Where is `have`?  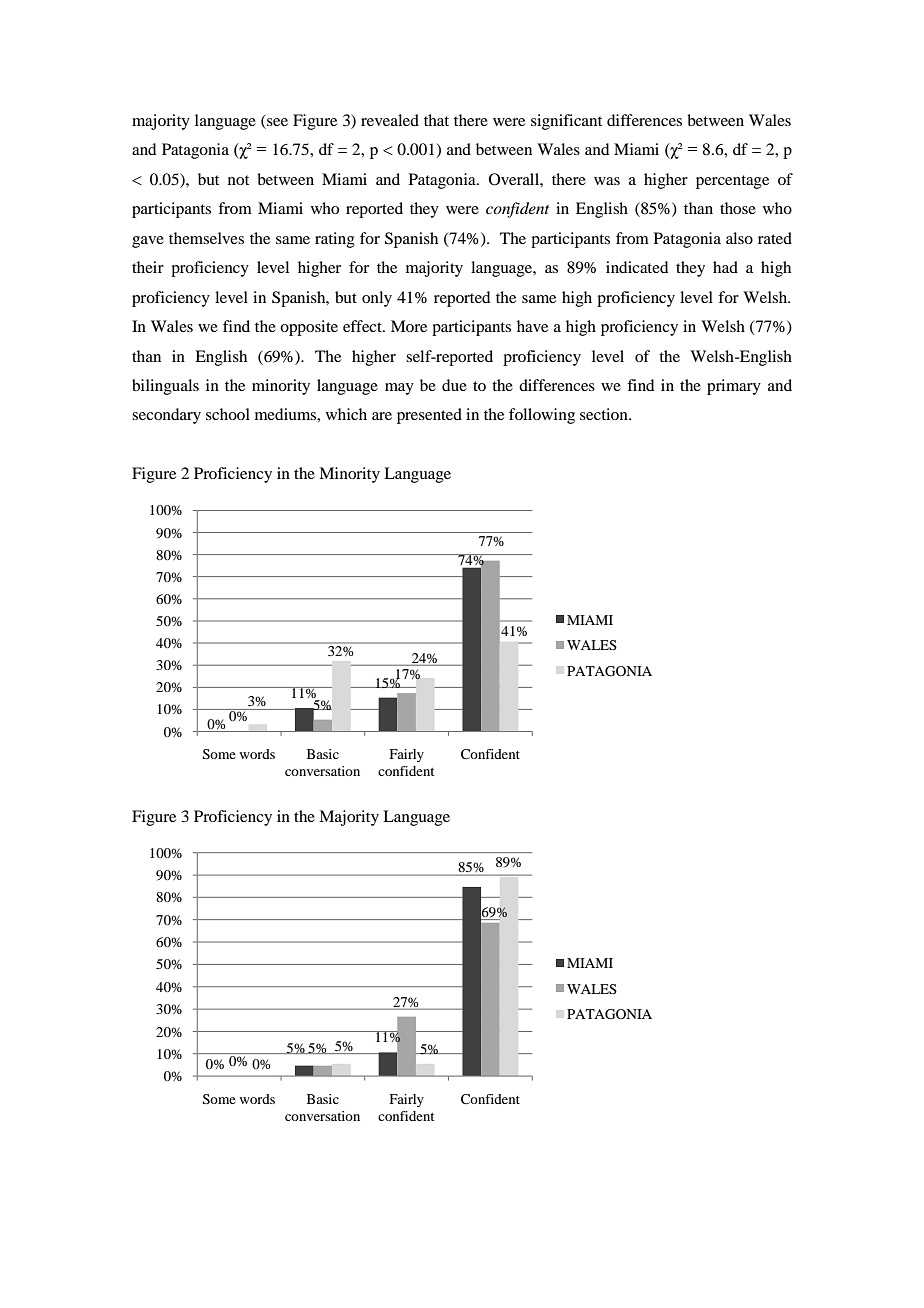 have is located at coordinates (532, 326).
